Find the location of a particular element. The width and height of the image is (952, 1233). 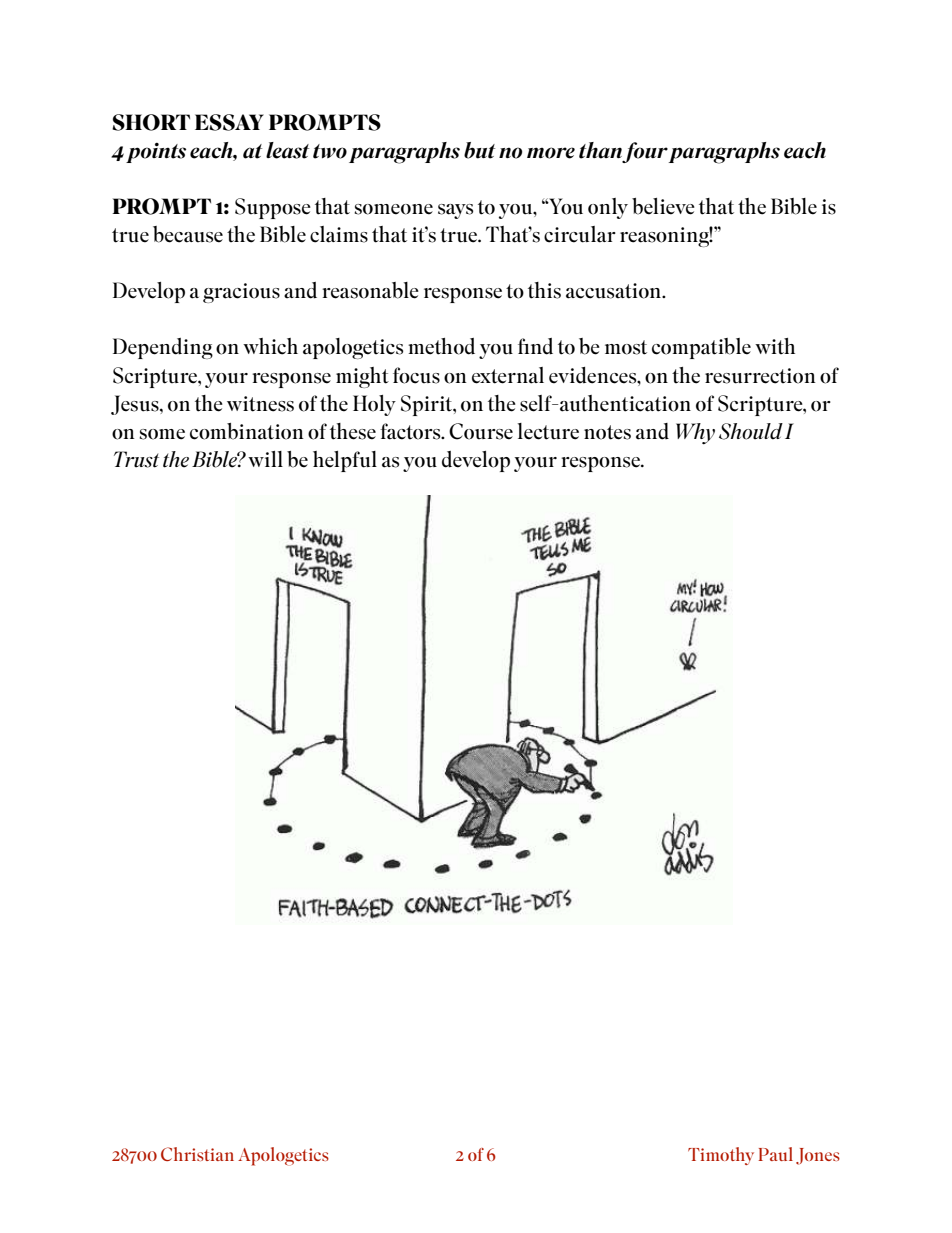

Paul is located at coordinates (775, 1154).
